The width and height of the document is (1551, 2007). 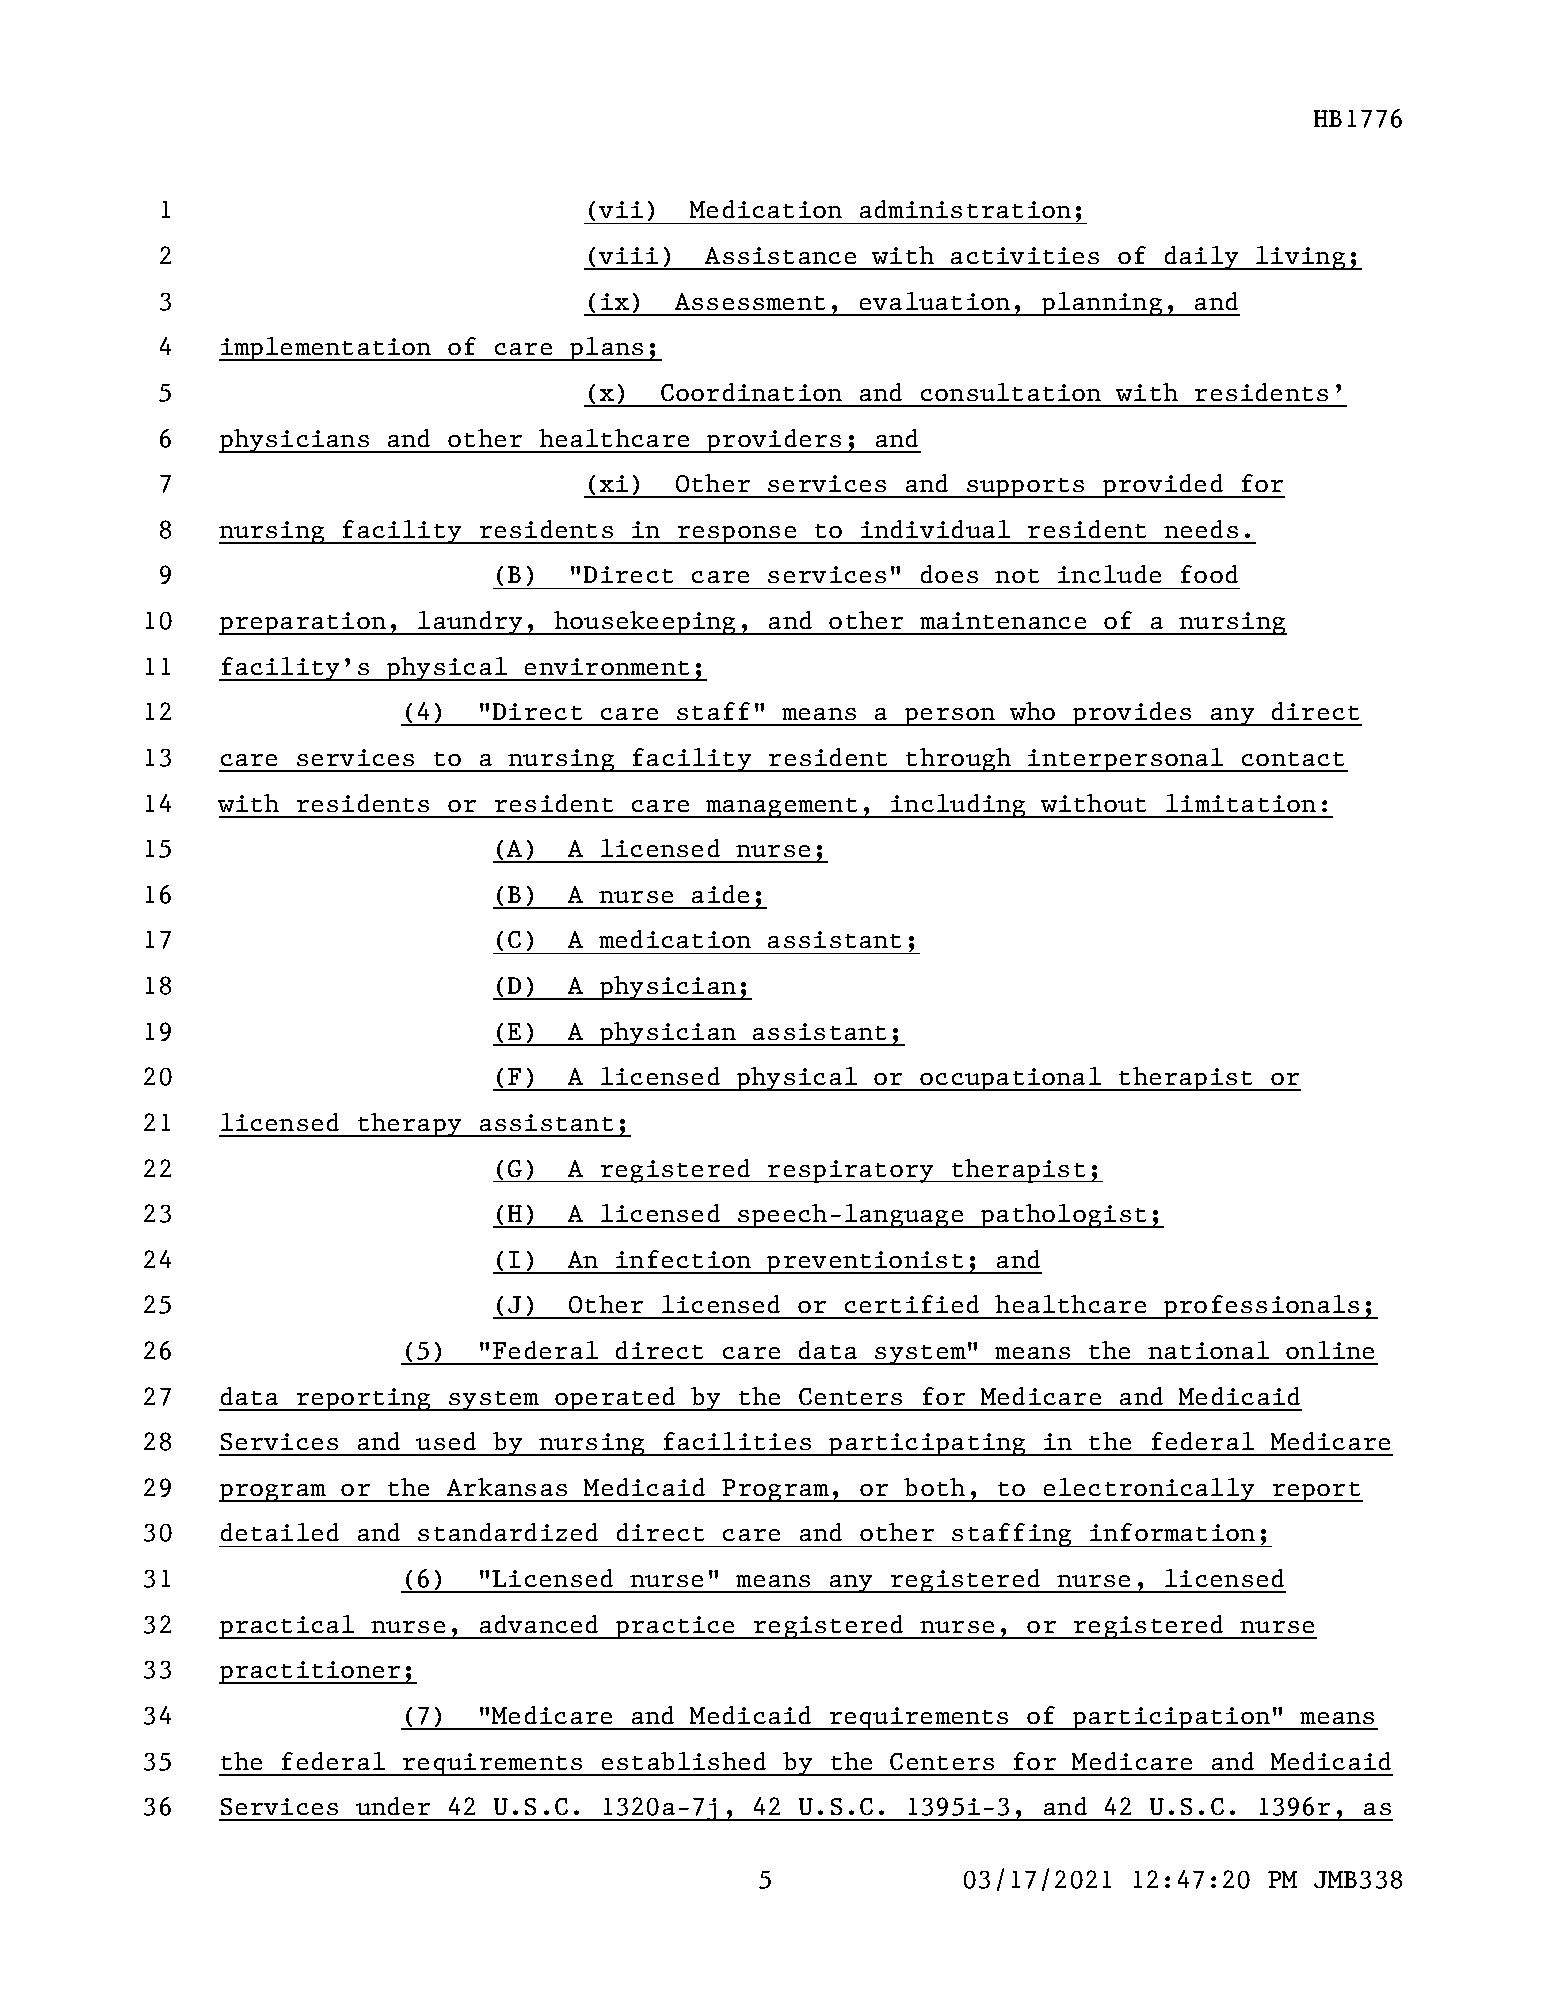 What do you see at coordinates (1201, 258) in the document?
I see `daily` at bounding box center [1201, 258].
